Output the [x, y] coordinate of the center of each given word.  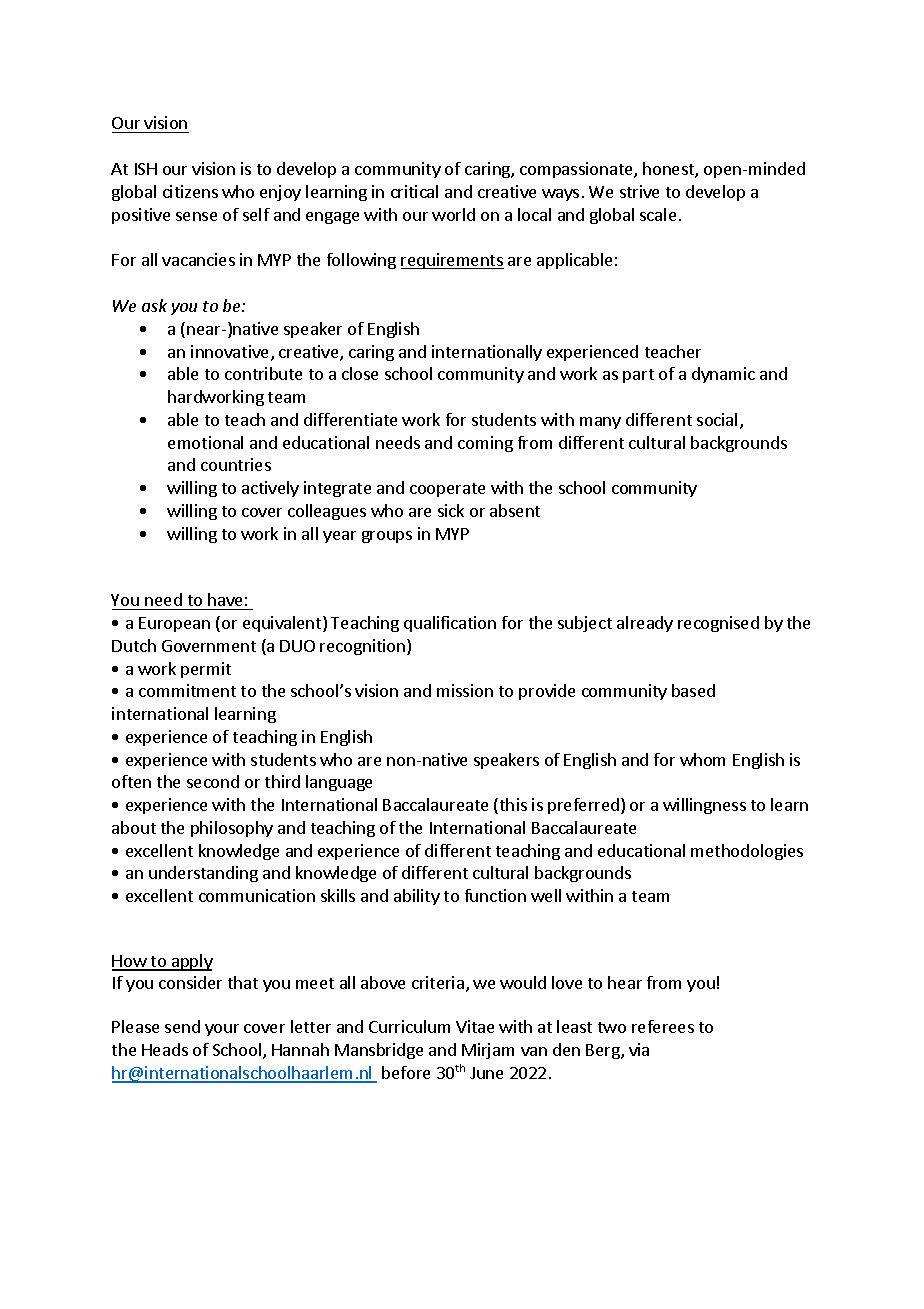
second [213, 781]
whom [702, 759]
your [222, 1030]
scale [658, 214]
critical [414, 191]
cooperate [447, 490]
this [512, 806]
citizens [190, 191]
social [717, 419]
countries [236, 464]
